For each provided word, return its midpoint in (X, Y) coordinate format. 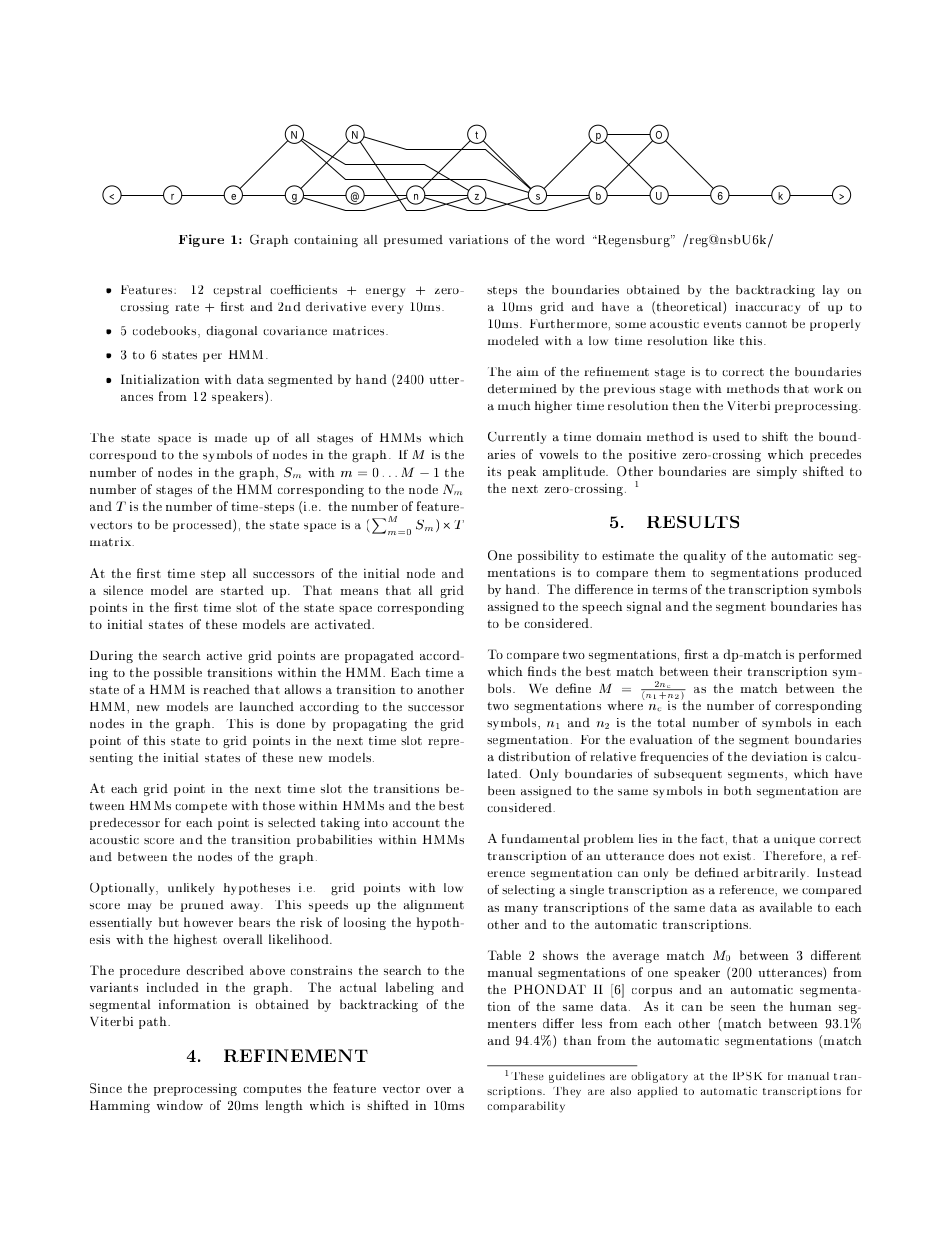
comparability (526, 1107)
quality (705, 556)
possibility (548, 556)
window (180, 1105)
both (738, 791)
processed (203, 525)
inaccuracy (767, 308)
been (502, 791)
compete (201, 807)
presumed (413, 241)
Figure (201, 240)
